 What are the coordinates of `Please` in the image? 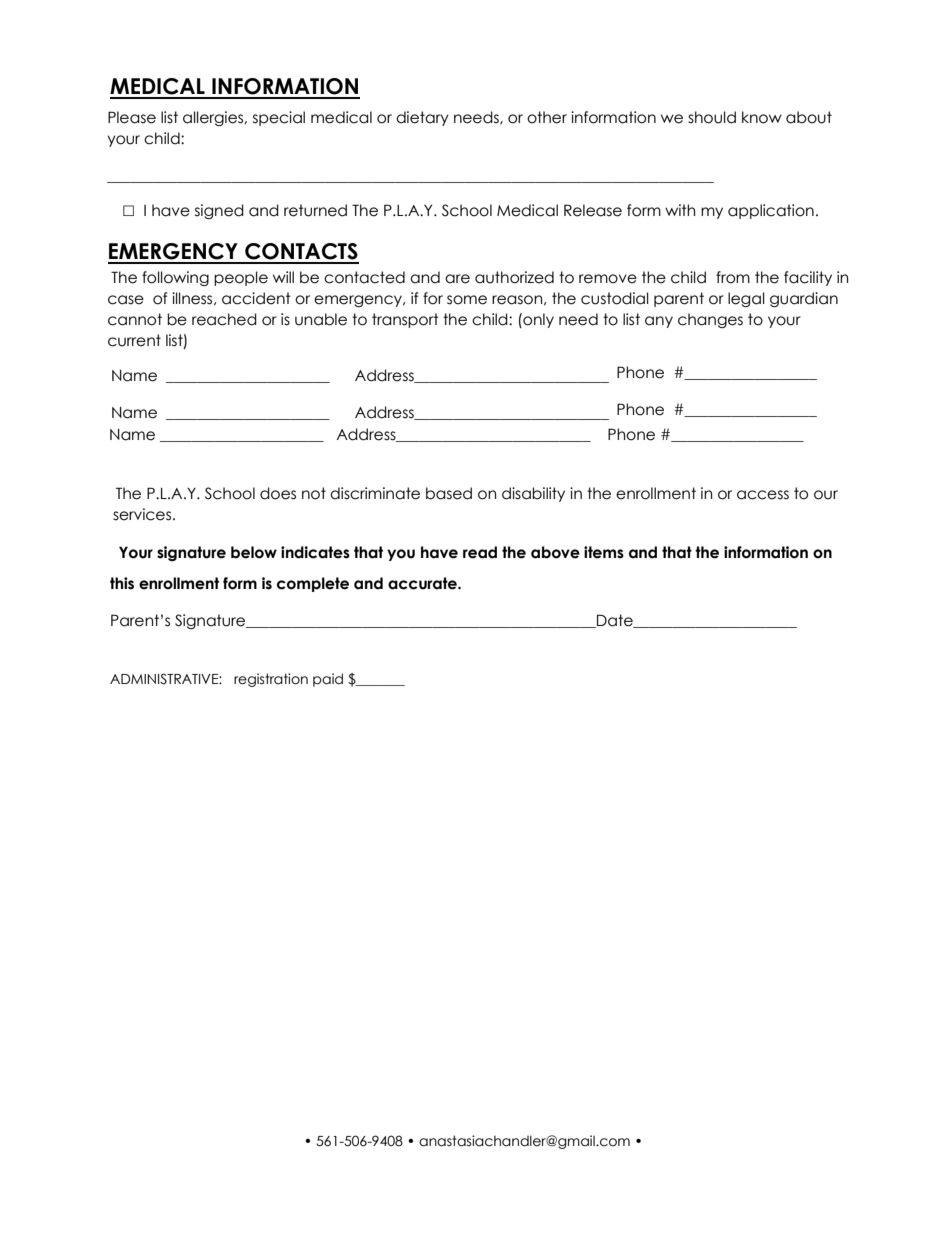 It's located at (132, 117).
